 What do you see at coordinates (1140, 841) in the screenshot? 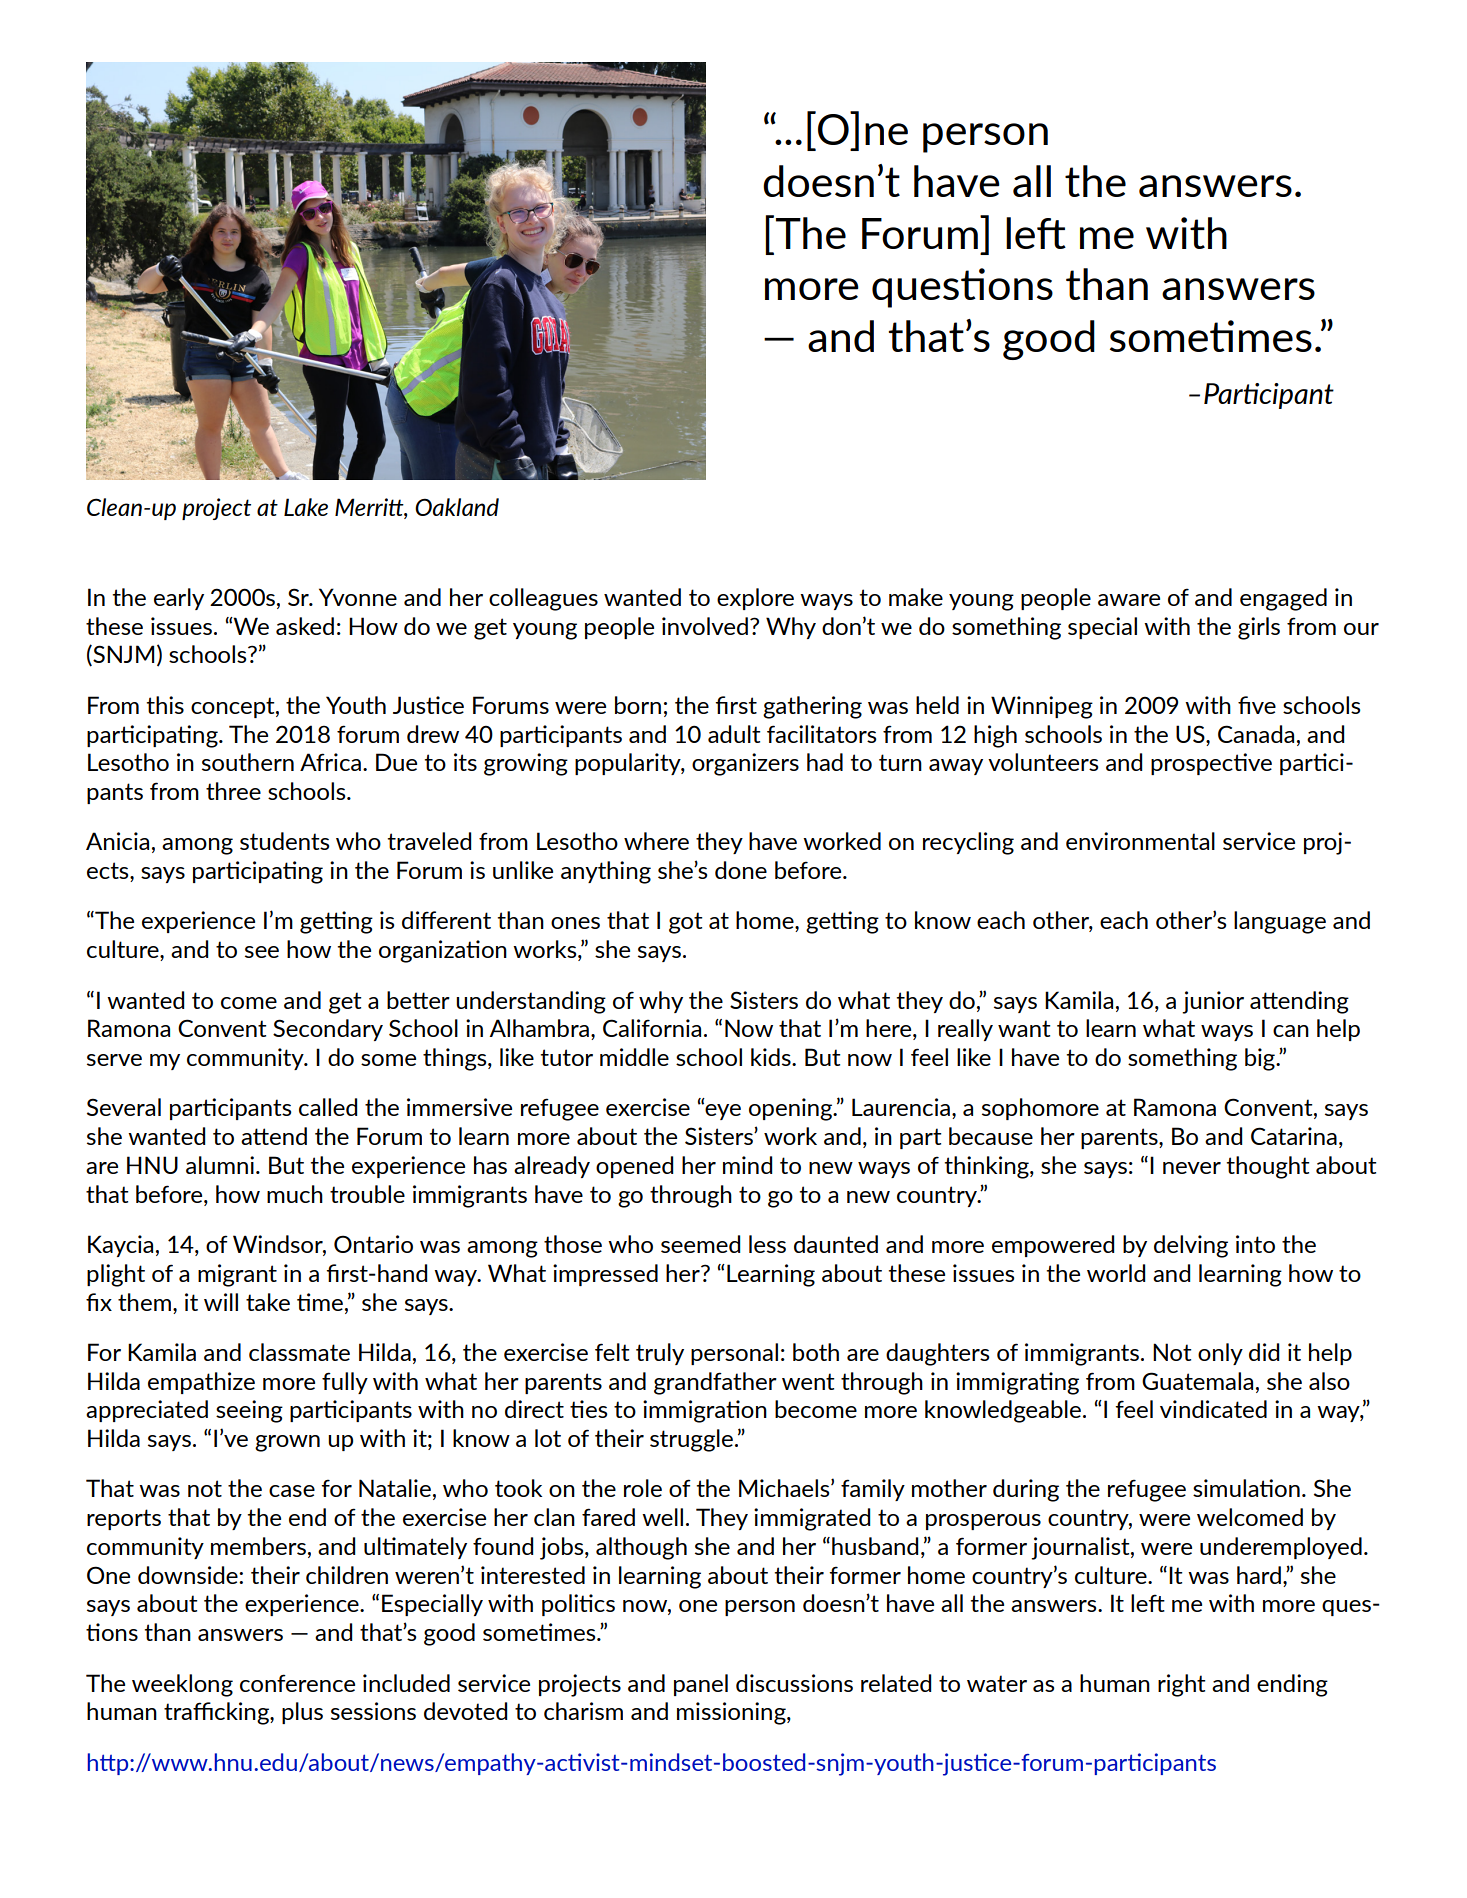
I see `environmental` at bounding box center [1140, 841].
